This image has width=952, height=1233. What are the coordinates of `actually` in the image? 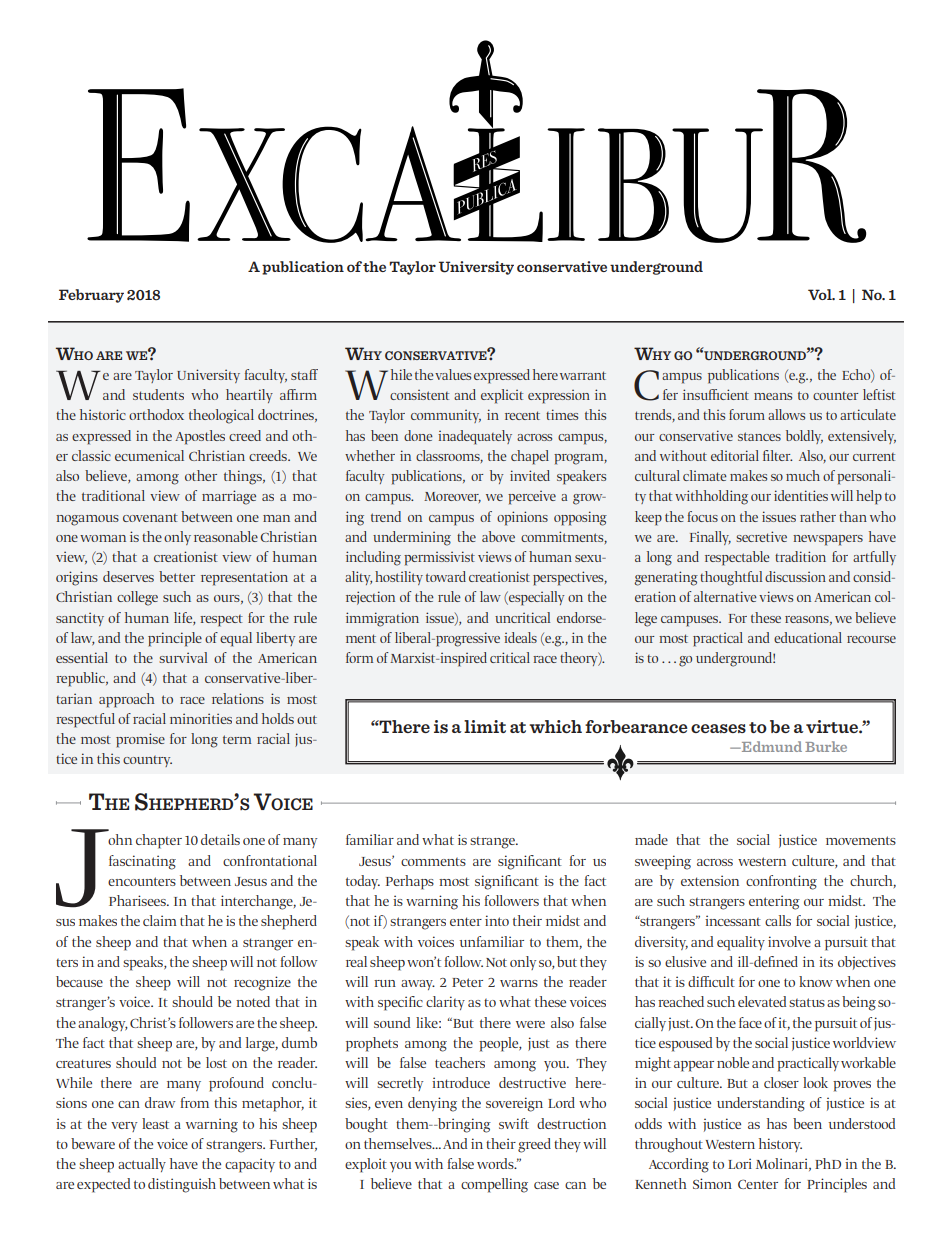 It's located at (142, 1165).
